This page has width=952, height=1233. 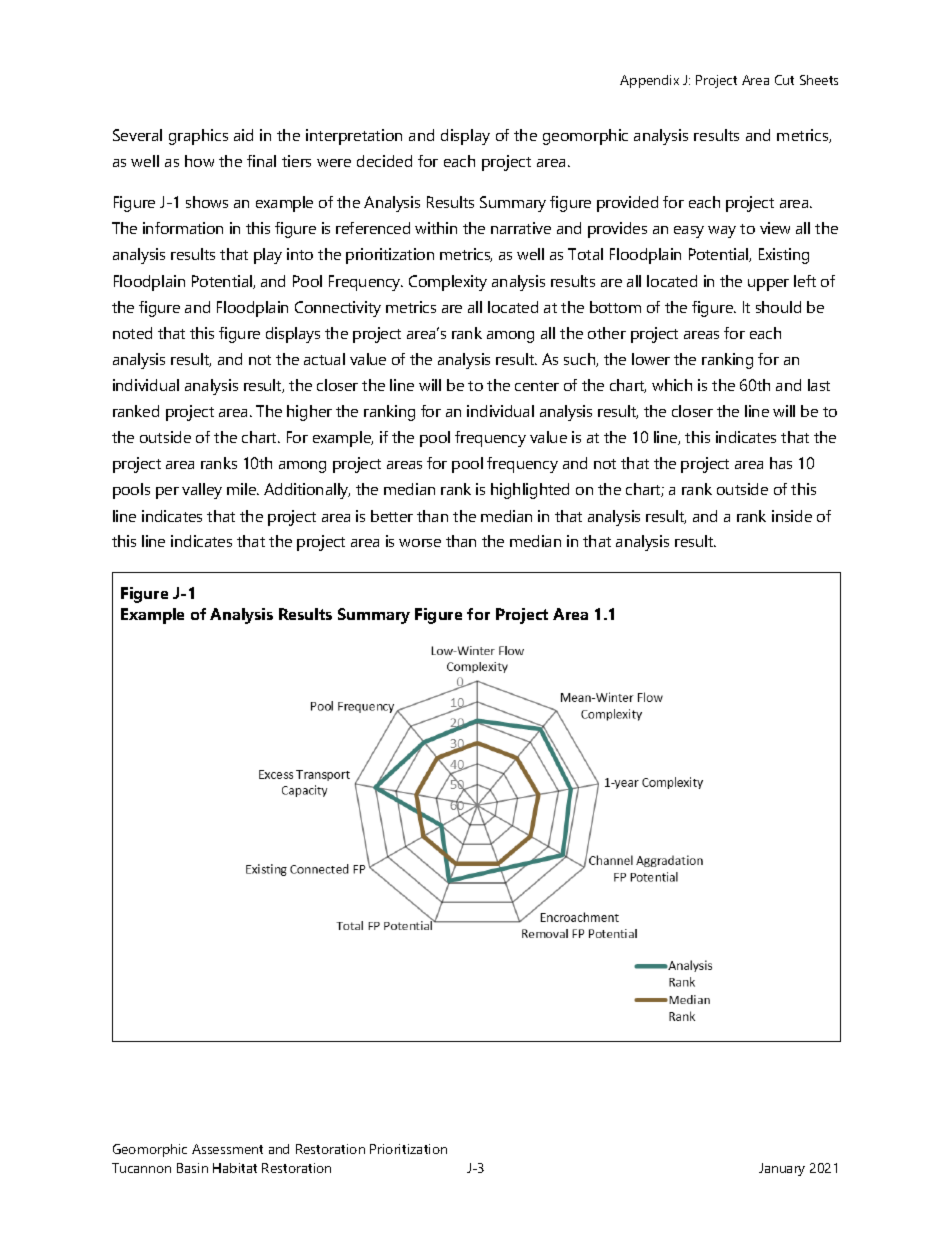 What do you see at coordinates (530, 491) in the page?
I see `highlighted` at bounding box center [530, 491].
